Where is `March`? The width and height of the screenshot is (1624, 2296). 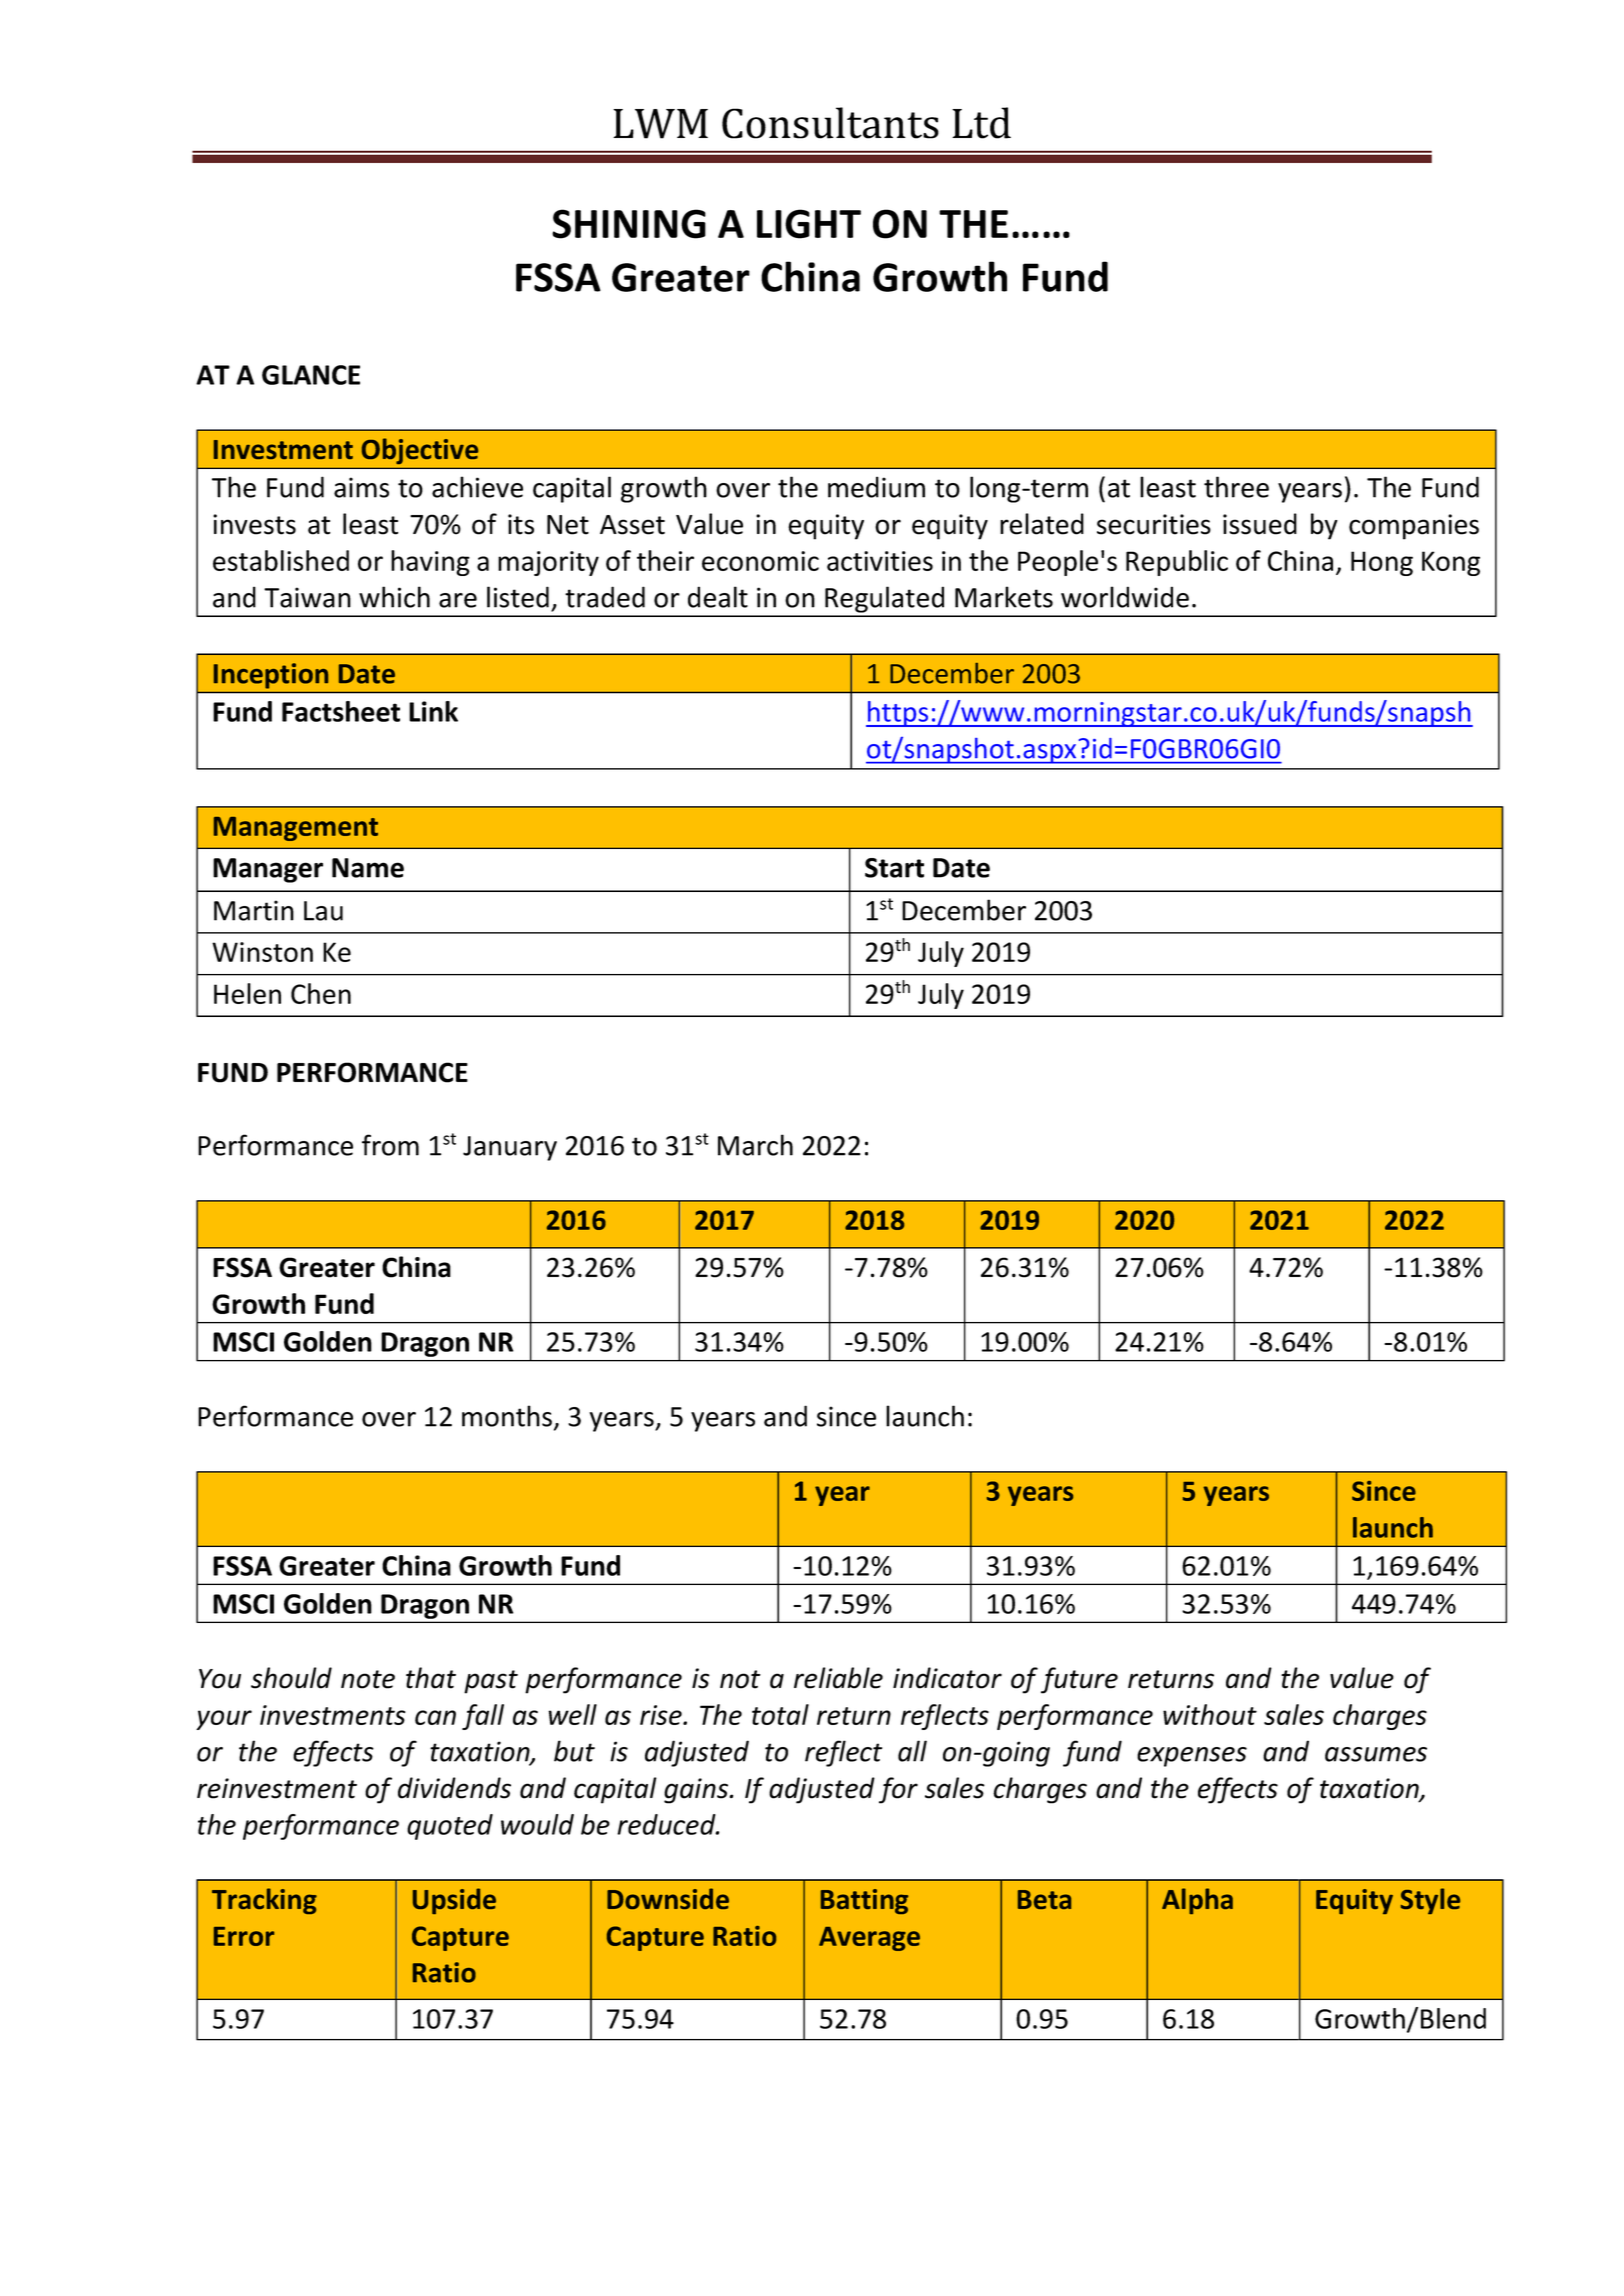 March is located at coordinates (755, 1145).
